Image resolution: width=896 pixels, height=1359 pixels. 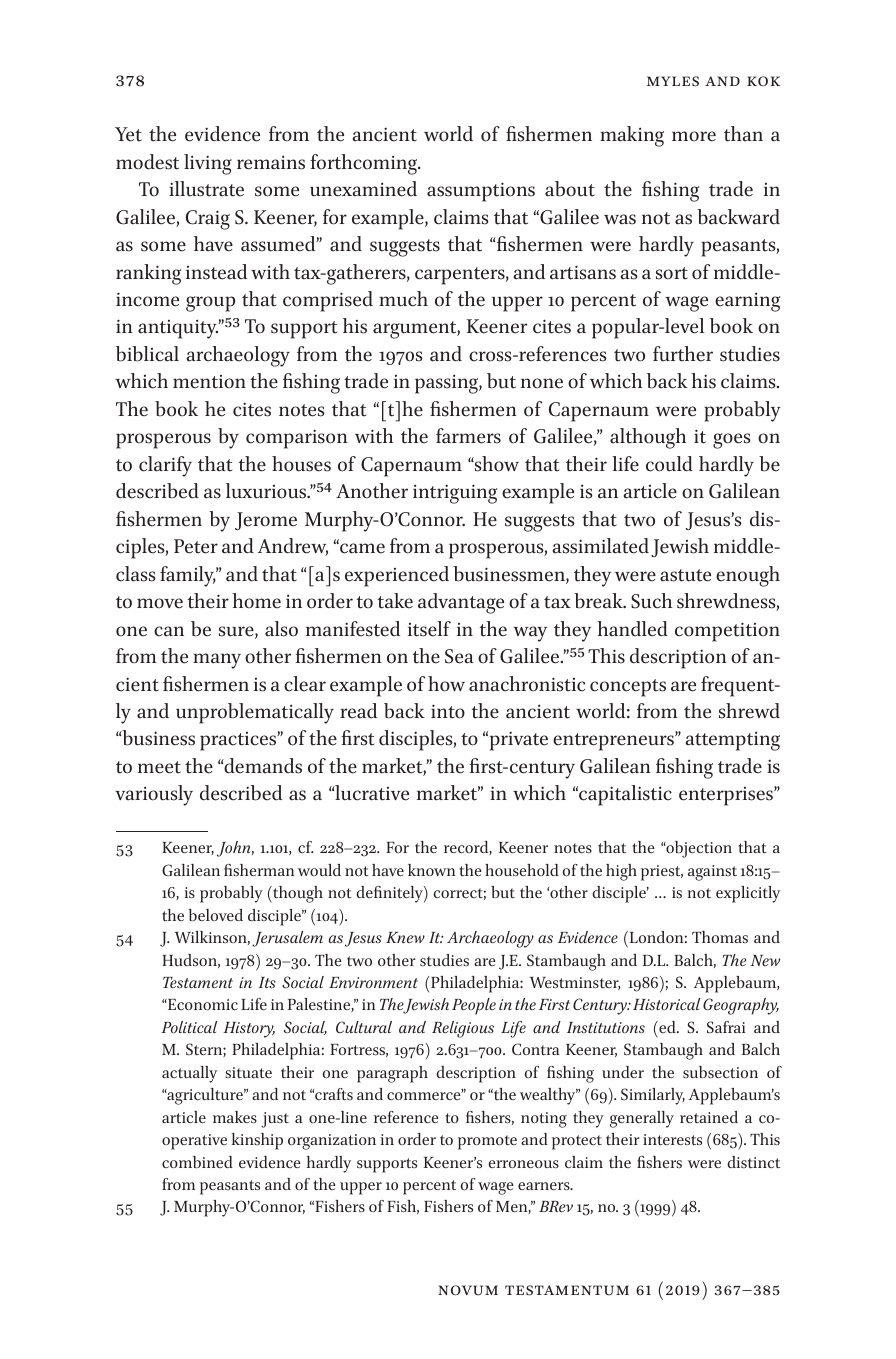 I want to click on promote, so click(x=487, y=1142).
